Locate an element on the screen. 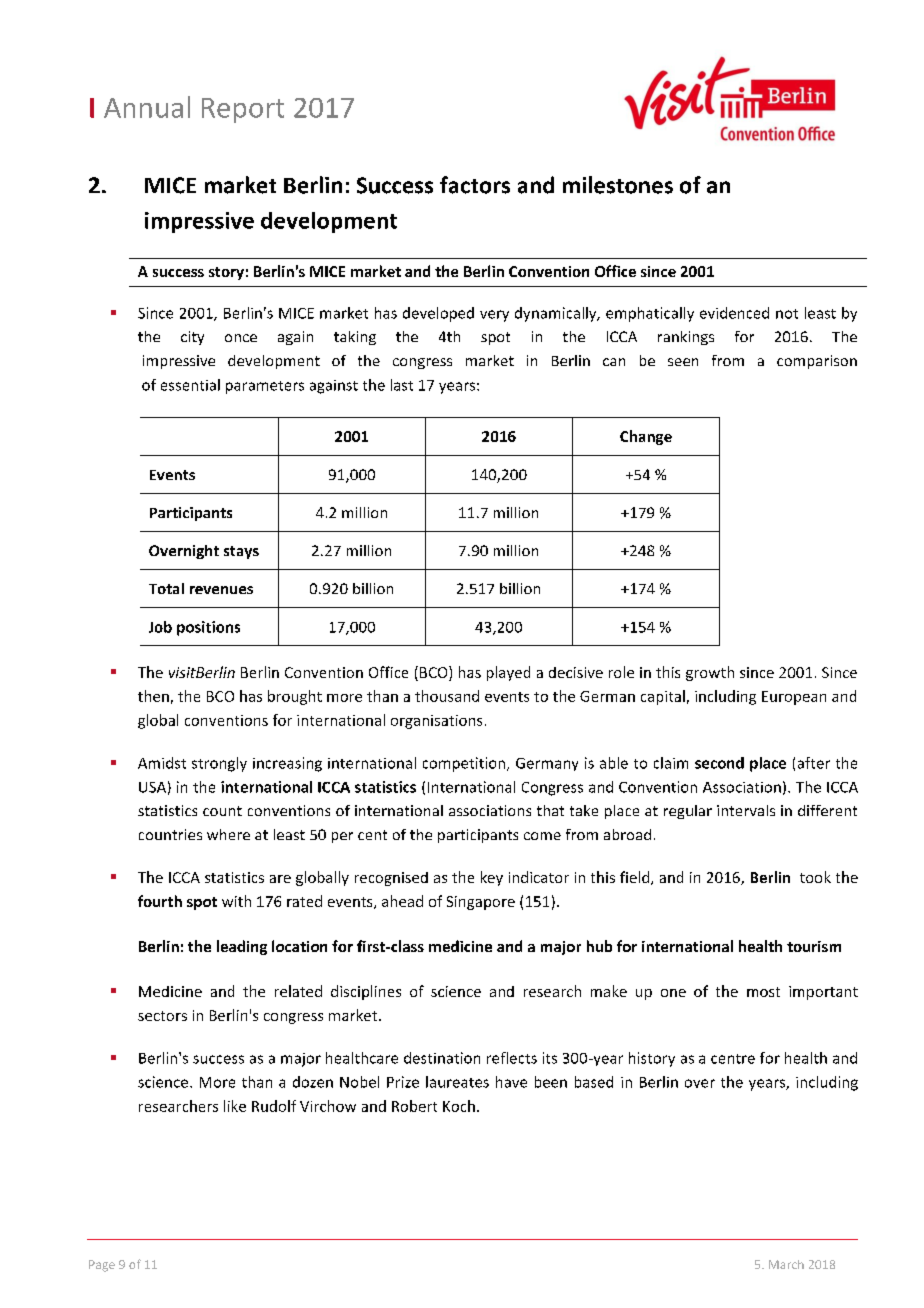 Image resolution: width=924 pixels, height=1308 pixels. factors is located at coordinates (475, 185).
